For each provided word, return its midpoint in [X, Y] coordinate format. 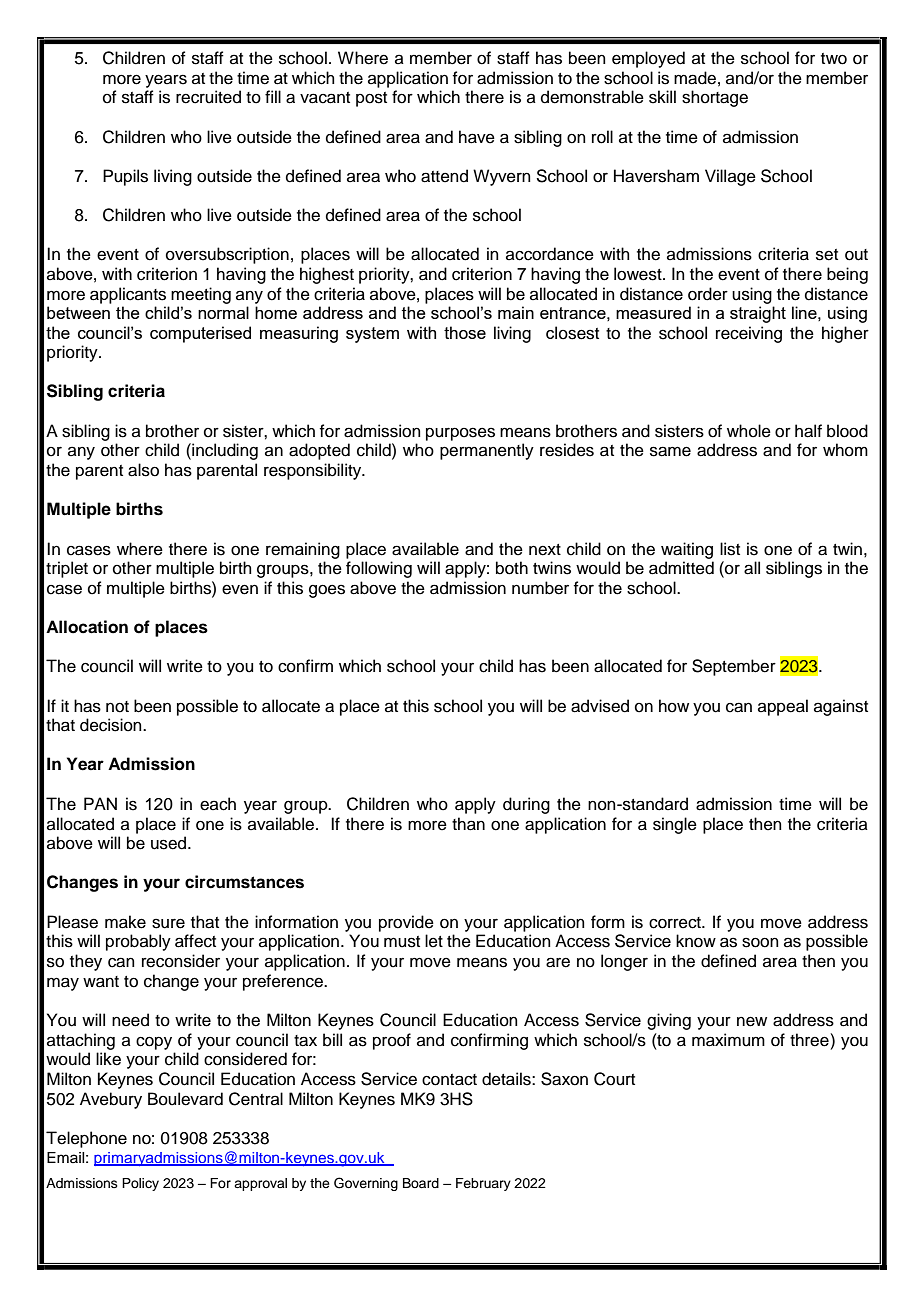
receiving [749, 334]
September [734, 667]
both [512, 568]
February [483, 1184]
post [371, 99]
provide [406, 923]
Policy [140, 1184]
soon [760, 942]
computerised [200, 334]
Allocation [87, 627]
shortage [715, 98]
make [125, 922]
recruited [208, 97]
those [465, 332]
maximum [728, 1040]
